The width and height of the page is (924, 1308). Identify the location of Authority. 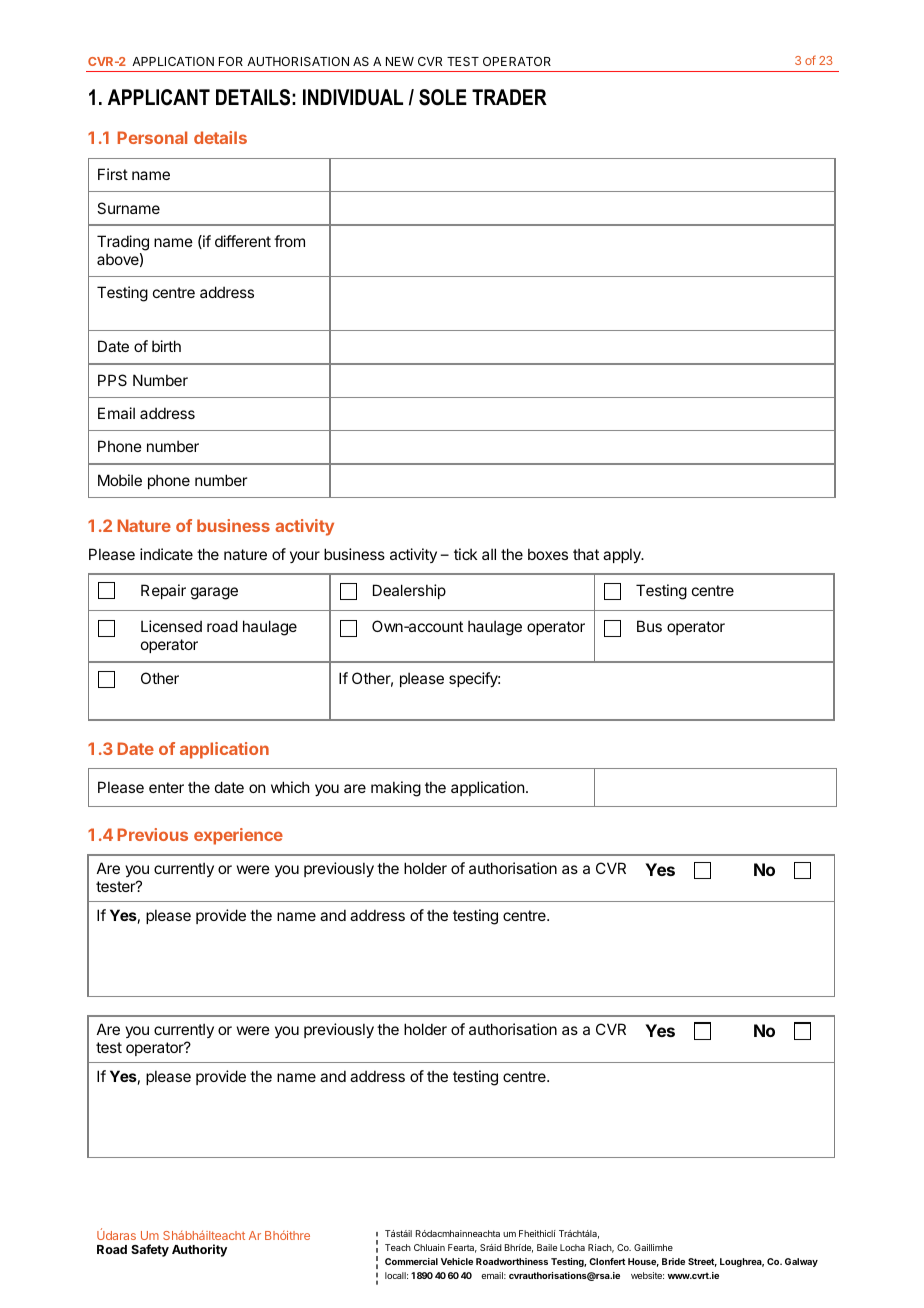
(199, 1250).
